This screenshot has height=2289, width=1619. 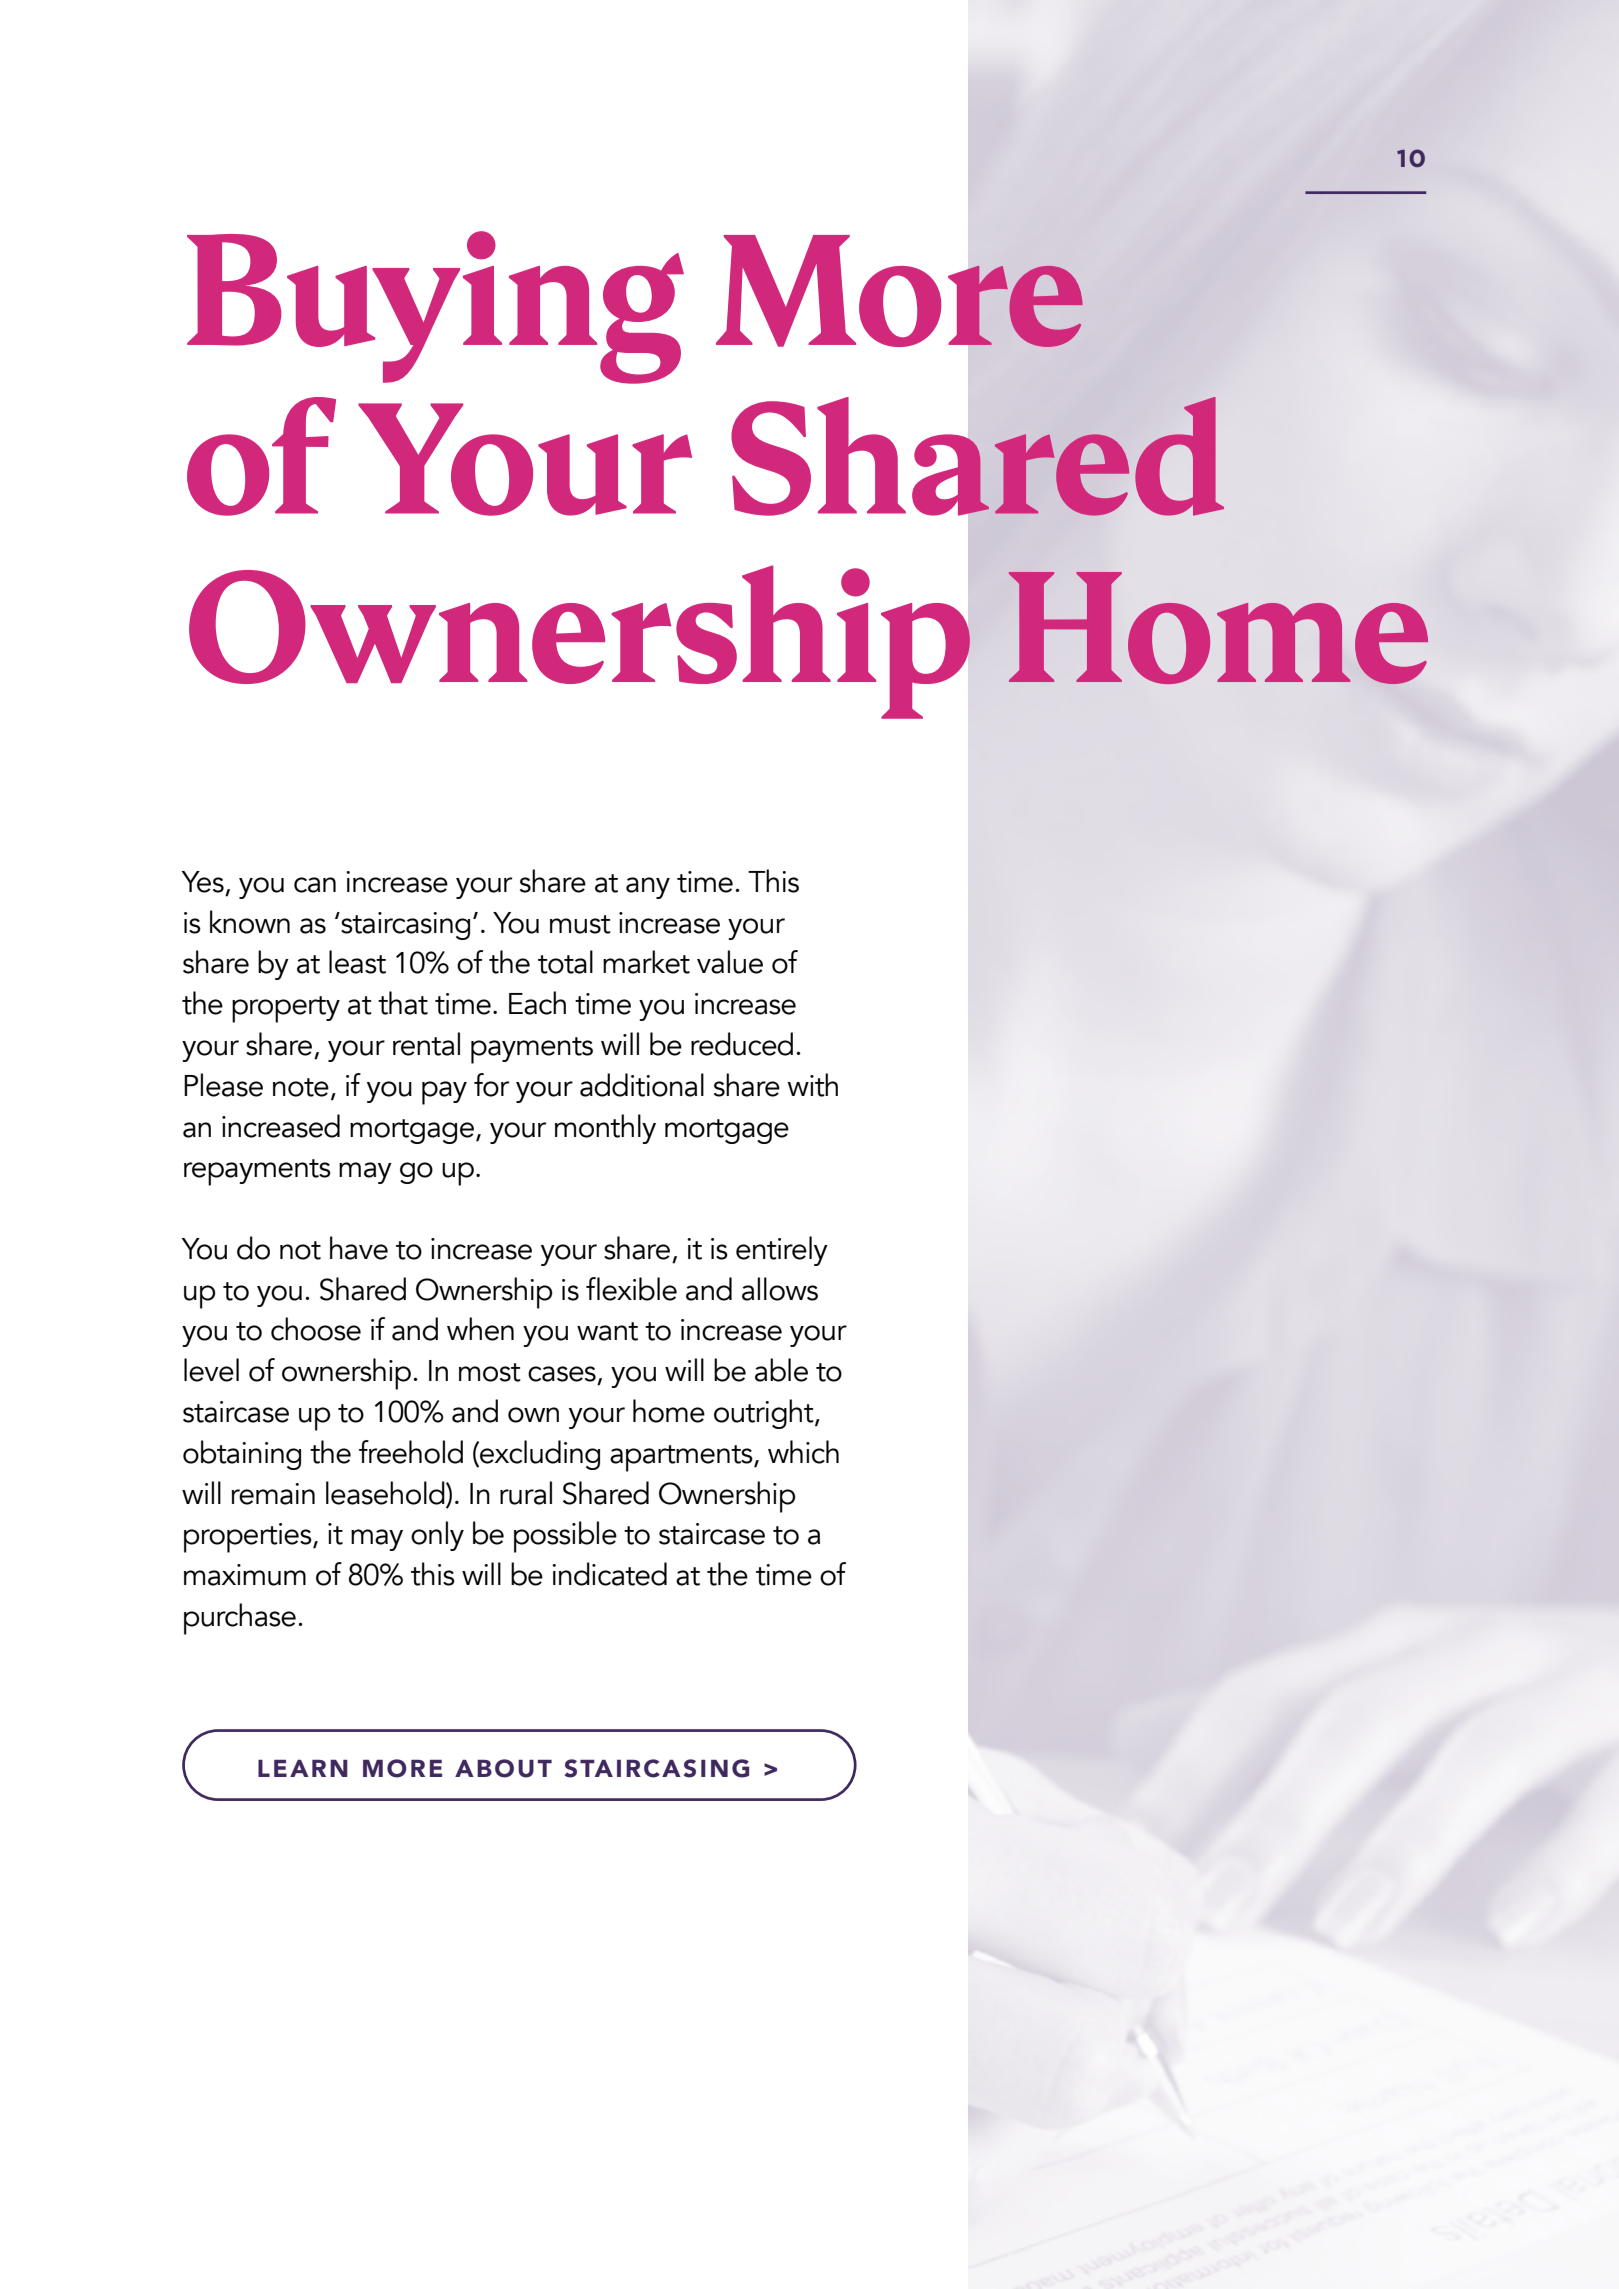 I want to click on property, so click(x=286, y=1009).
